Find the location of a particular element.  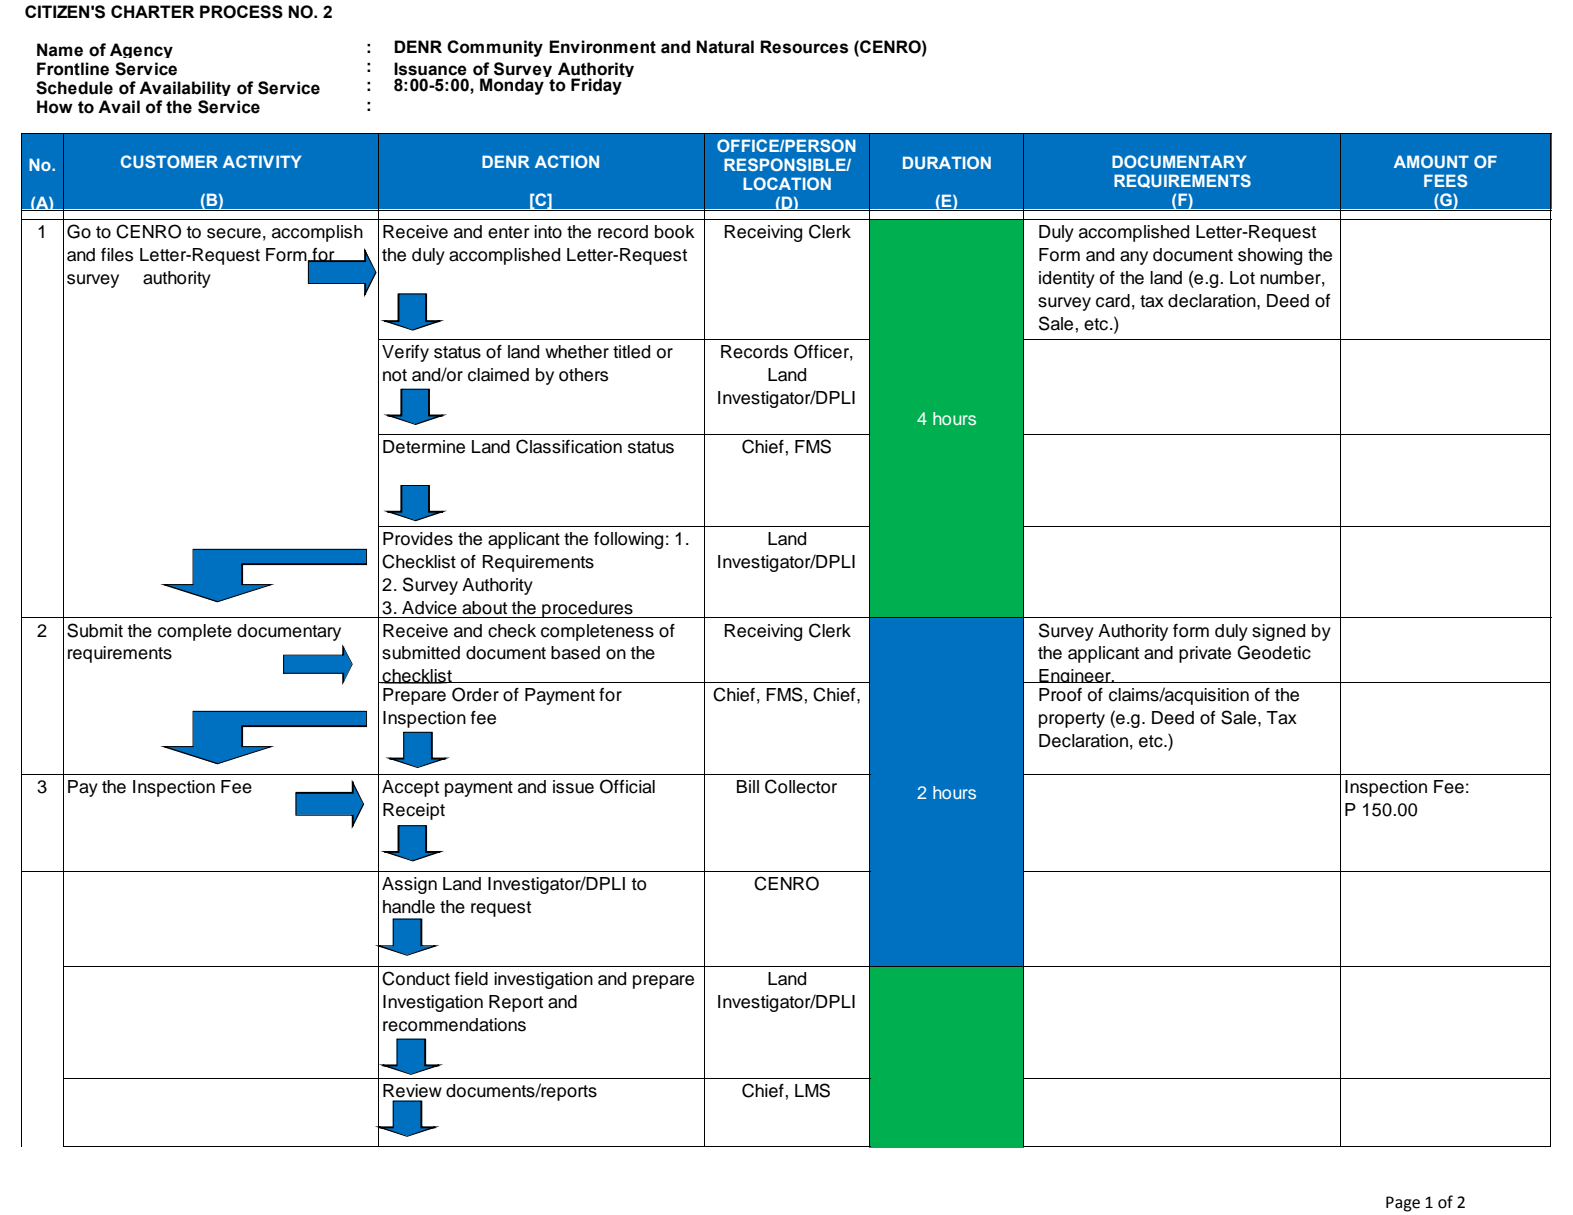

PROCESS is located at coordinates (241, 12).
